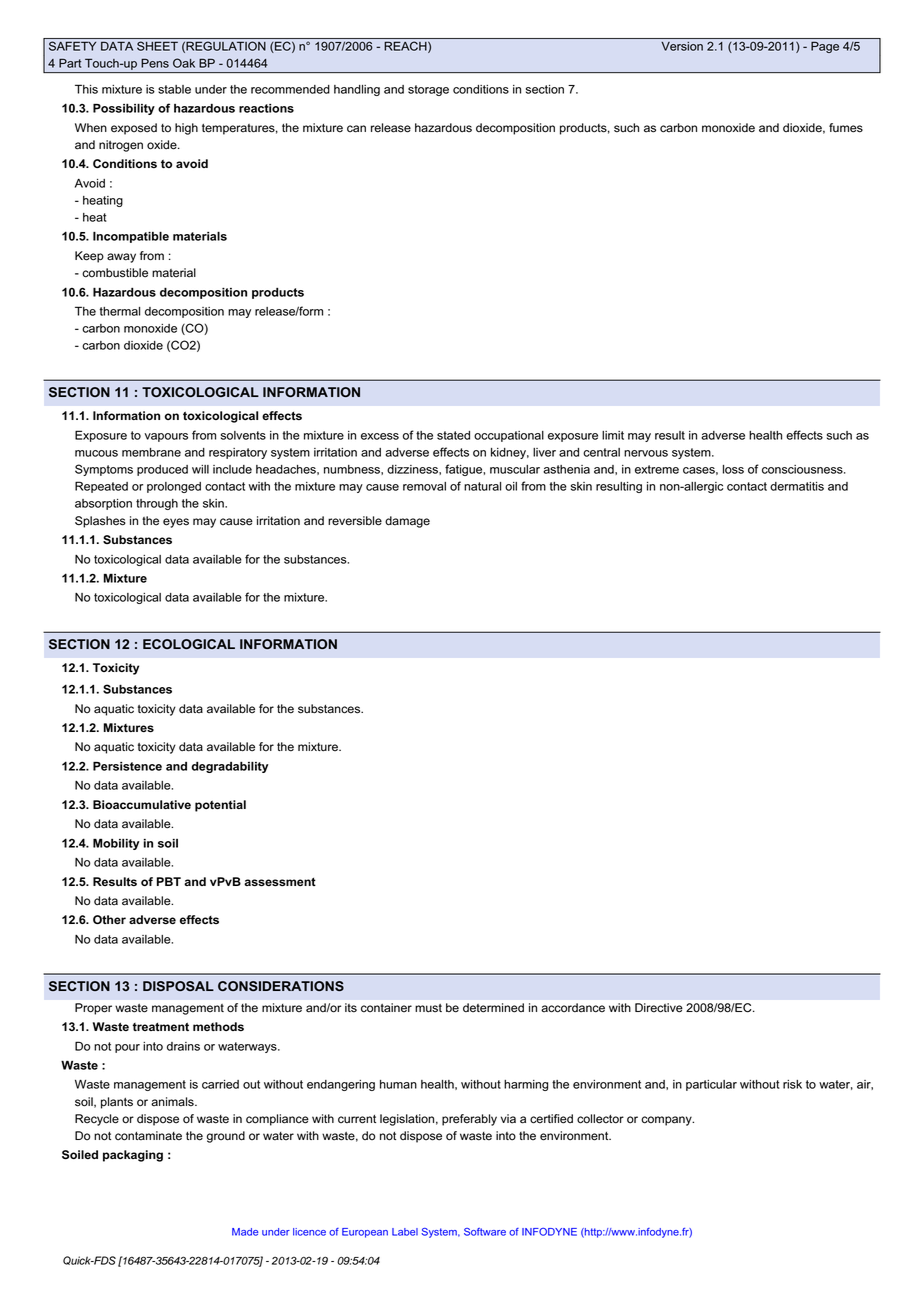  What do you see at coordinates (407, 522) in the image?
I see `damage` at bounding box center [407, 522].
